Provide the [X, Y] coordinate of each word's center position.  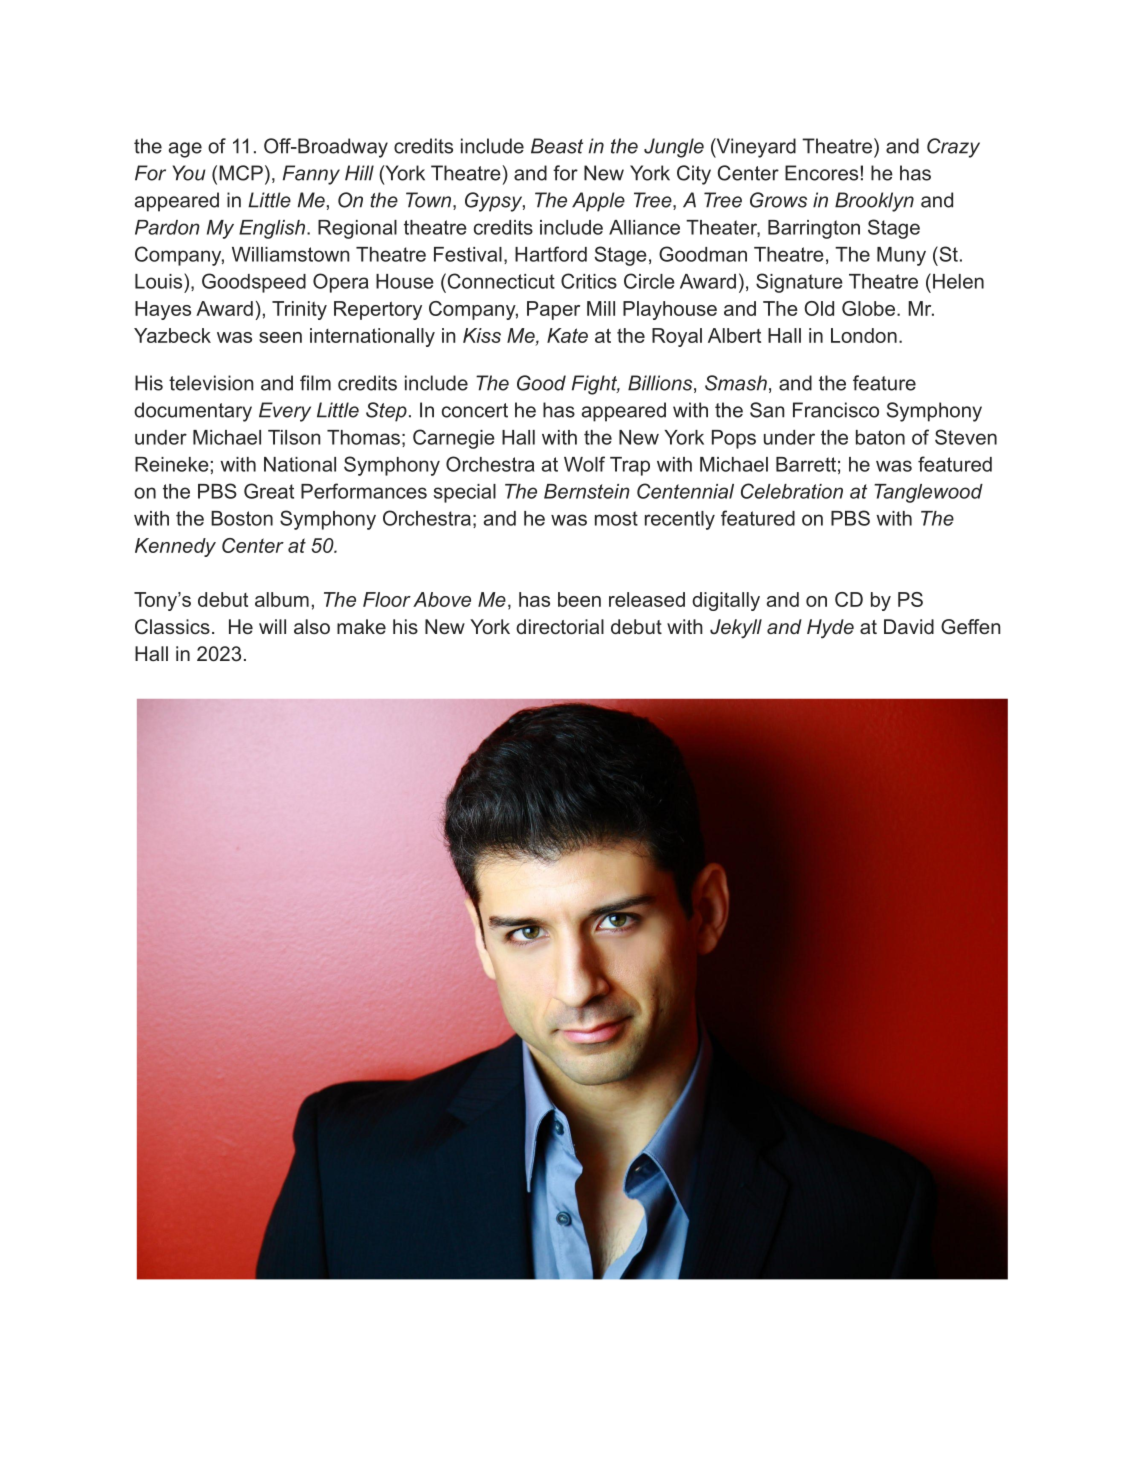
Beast [557, 146]
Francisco [836, 410]
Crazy [953, 148]
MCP [241, 173]
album [282, 599]
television [211, 383]
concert [475, 410]
